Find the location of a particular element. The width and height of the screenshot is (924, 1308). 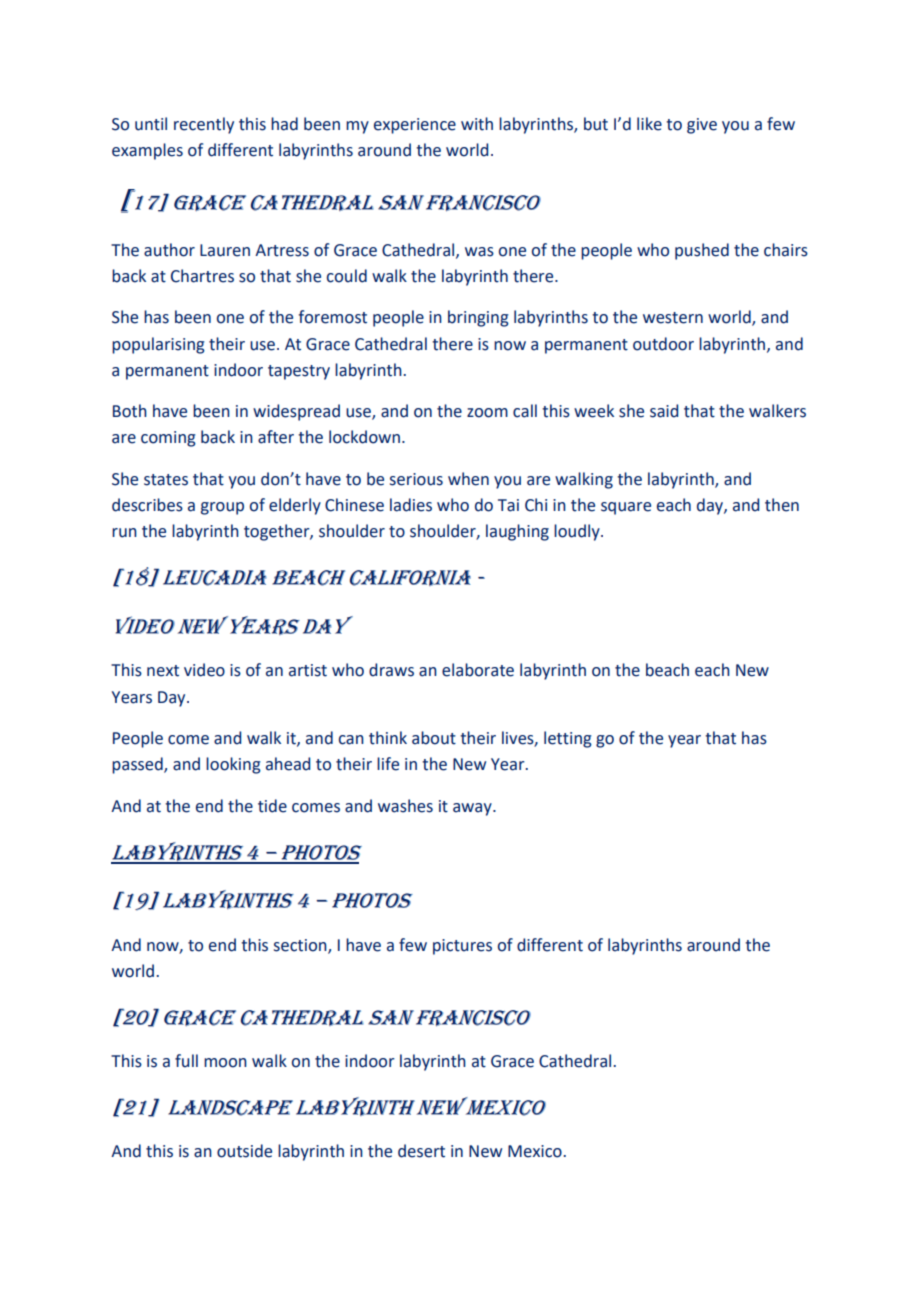

letting is located at coordinates (568, 739).
